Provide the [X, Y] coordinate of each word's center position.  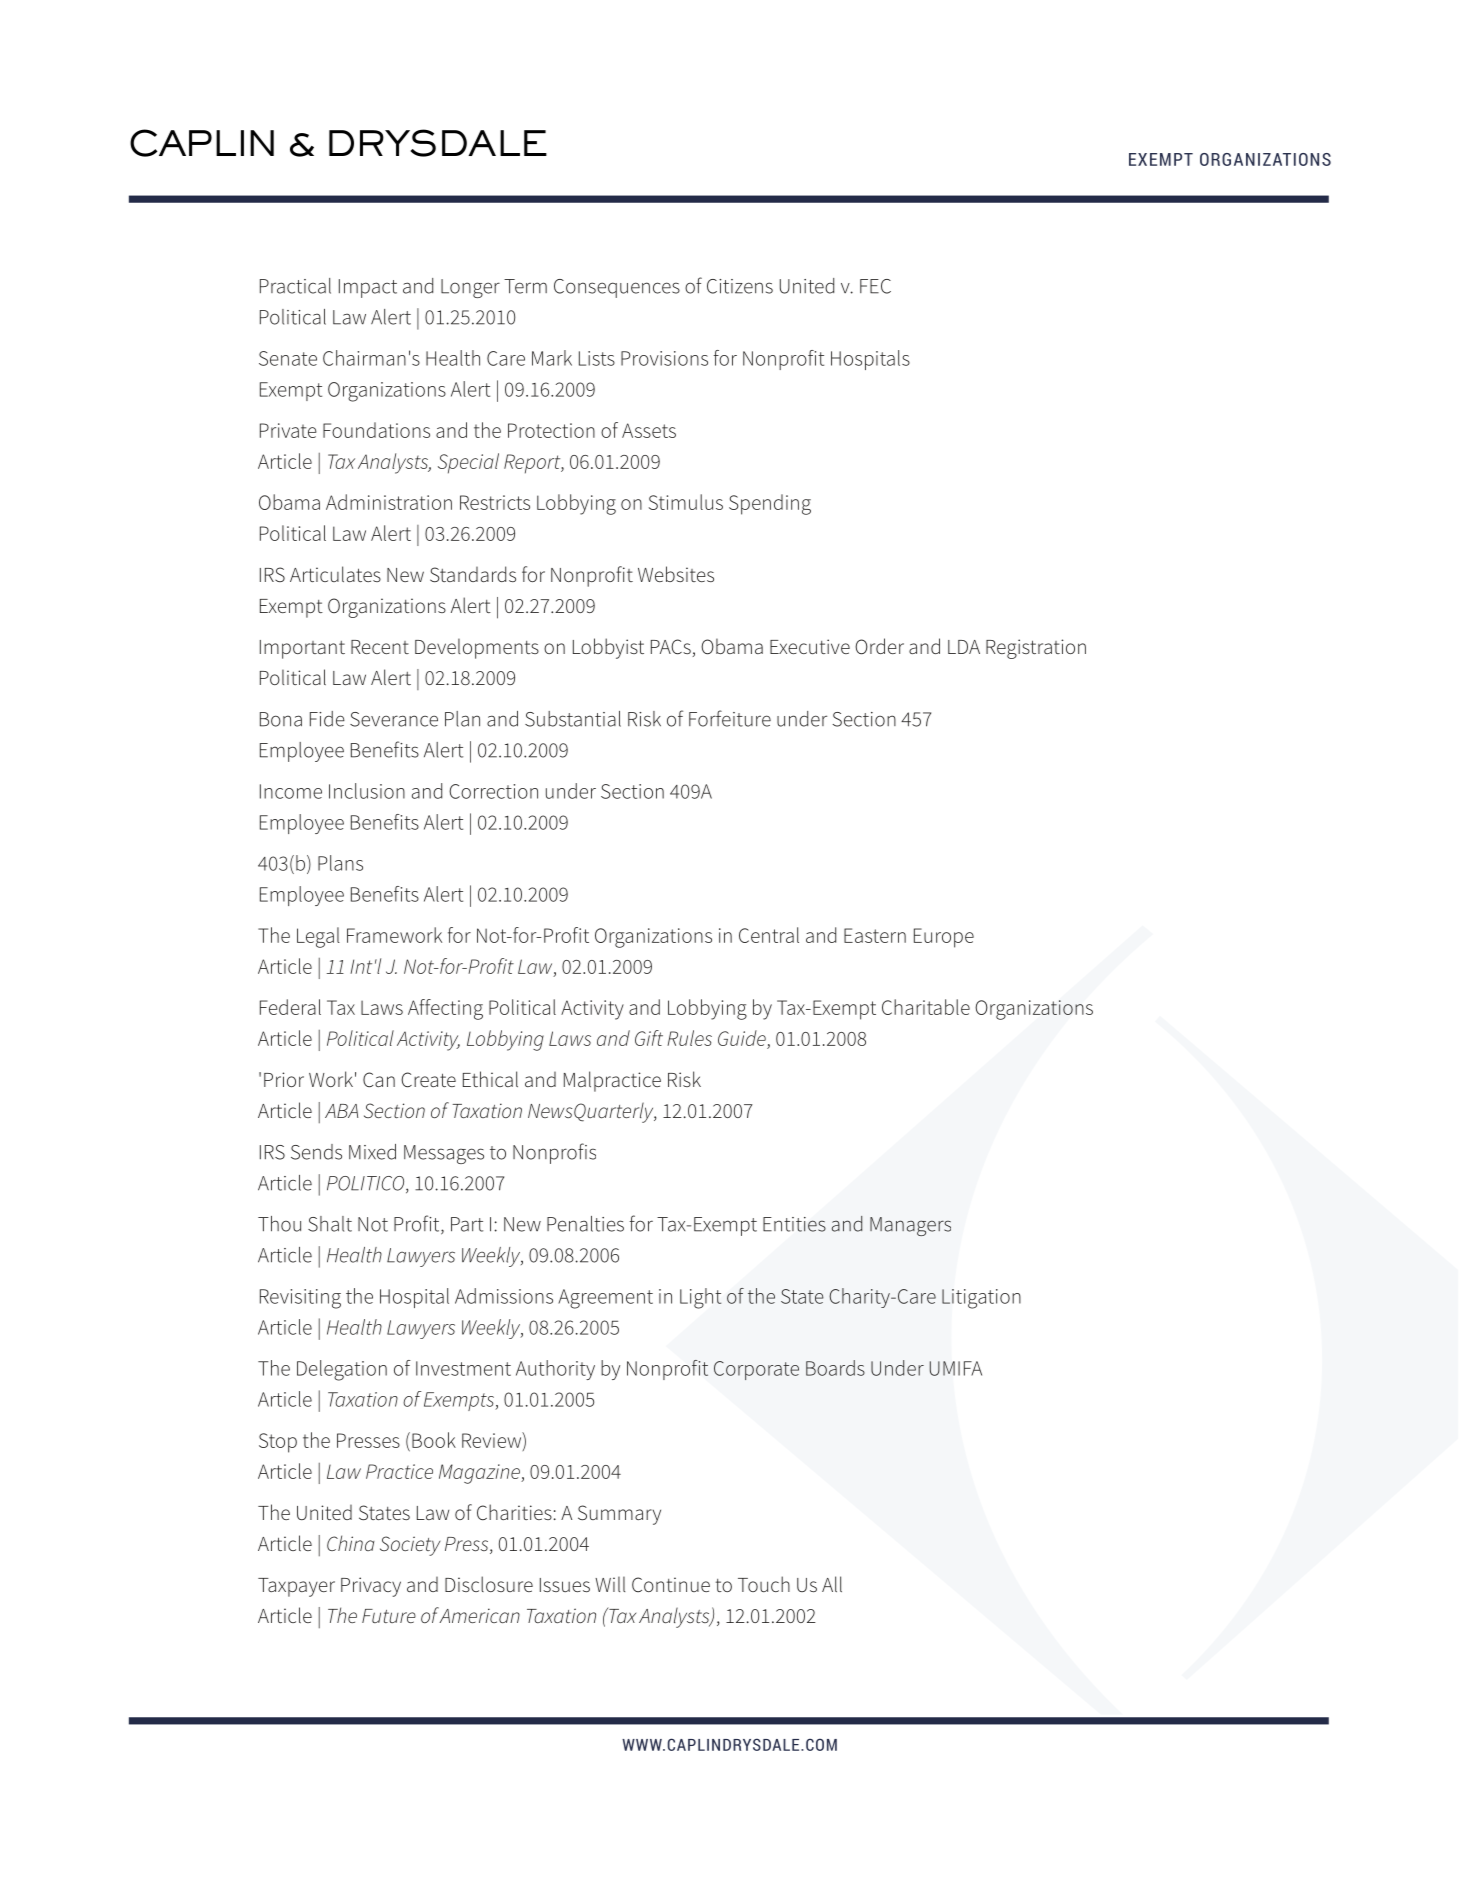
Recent [380, 647]
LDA [964, 647]
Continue [671, 1584]
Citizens [740, 286]
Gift [649, 1038]
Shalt [330, 1224]
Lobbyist [608, 648]
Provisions [664, 358]
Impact [368, 288]
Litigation [981, 1299]
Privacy [371, 1587]
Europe [944, 938]
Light [700, 1298]
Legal [318, 937]
